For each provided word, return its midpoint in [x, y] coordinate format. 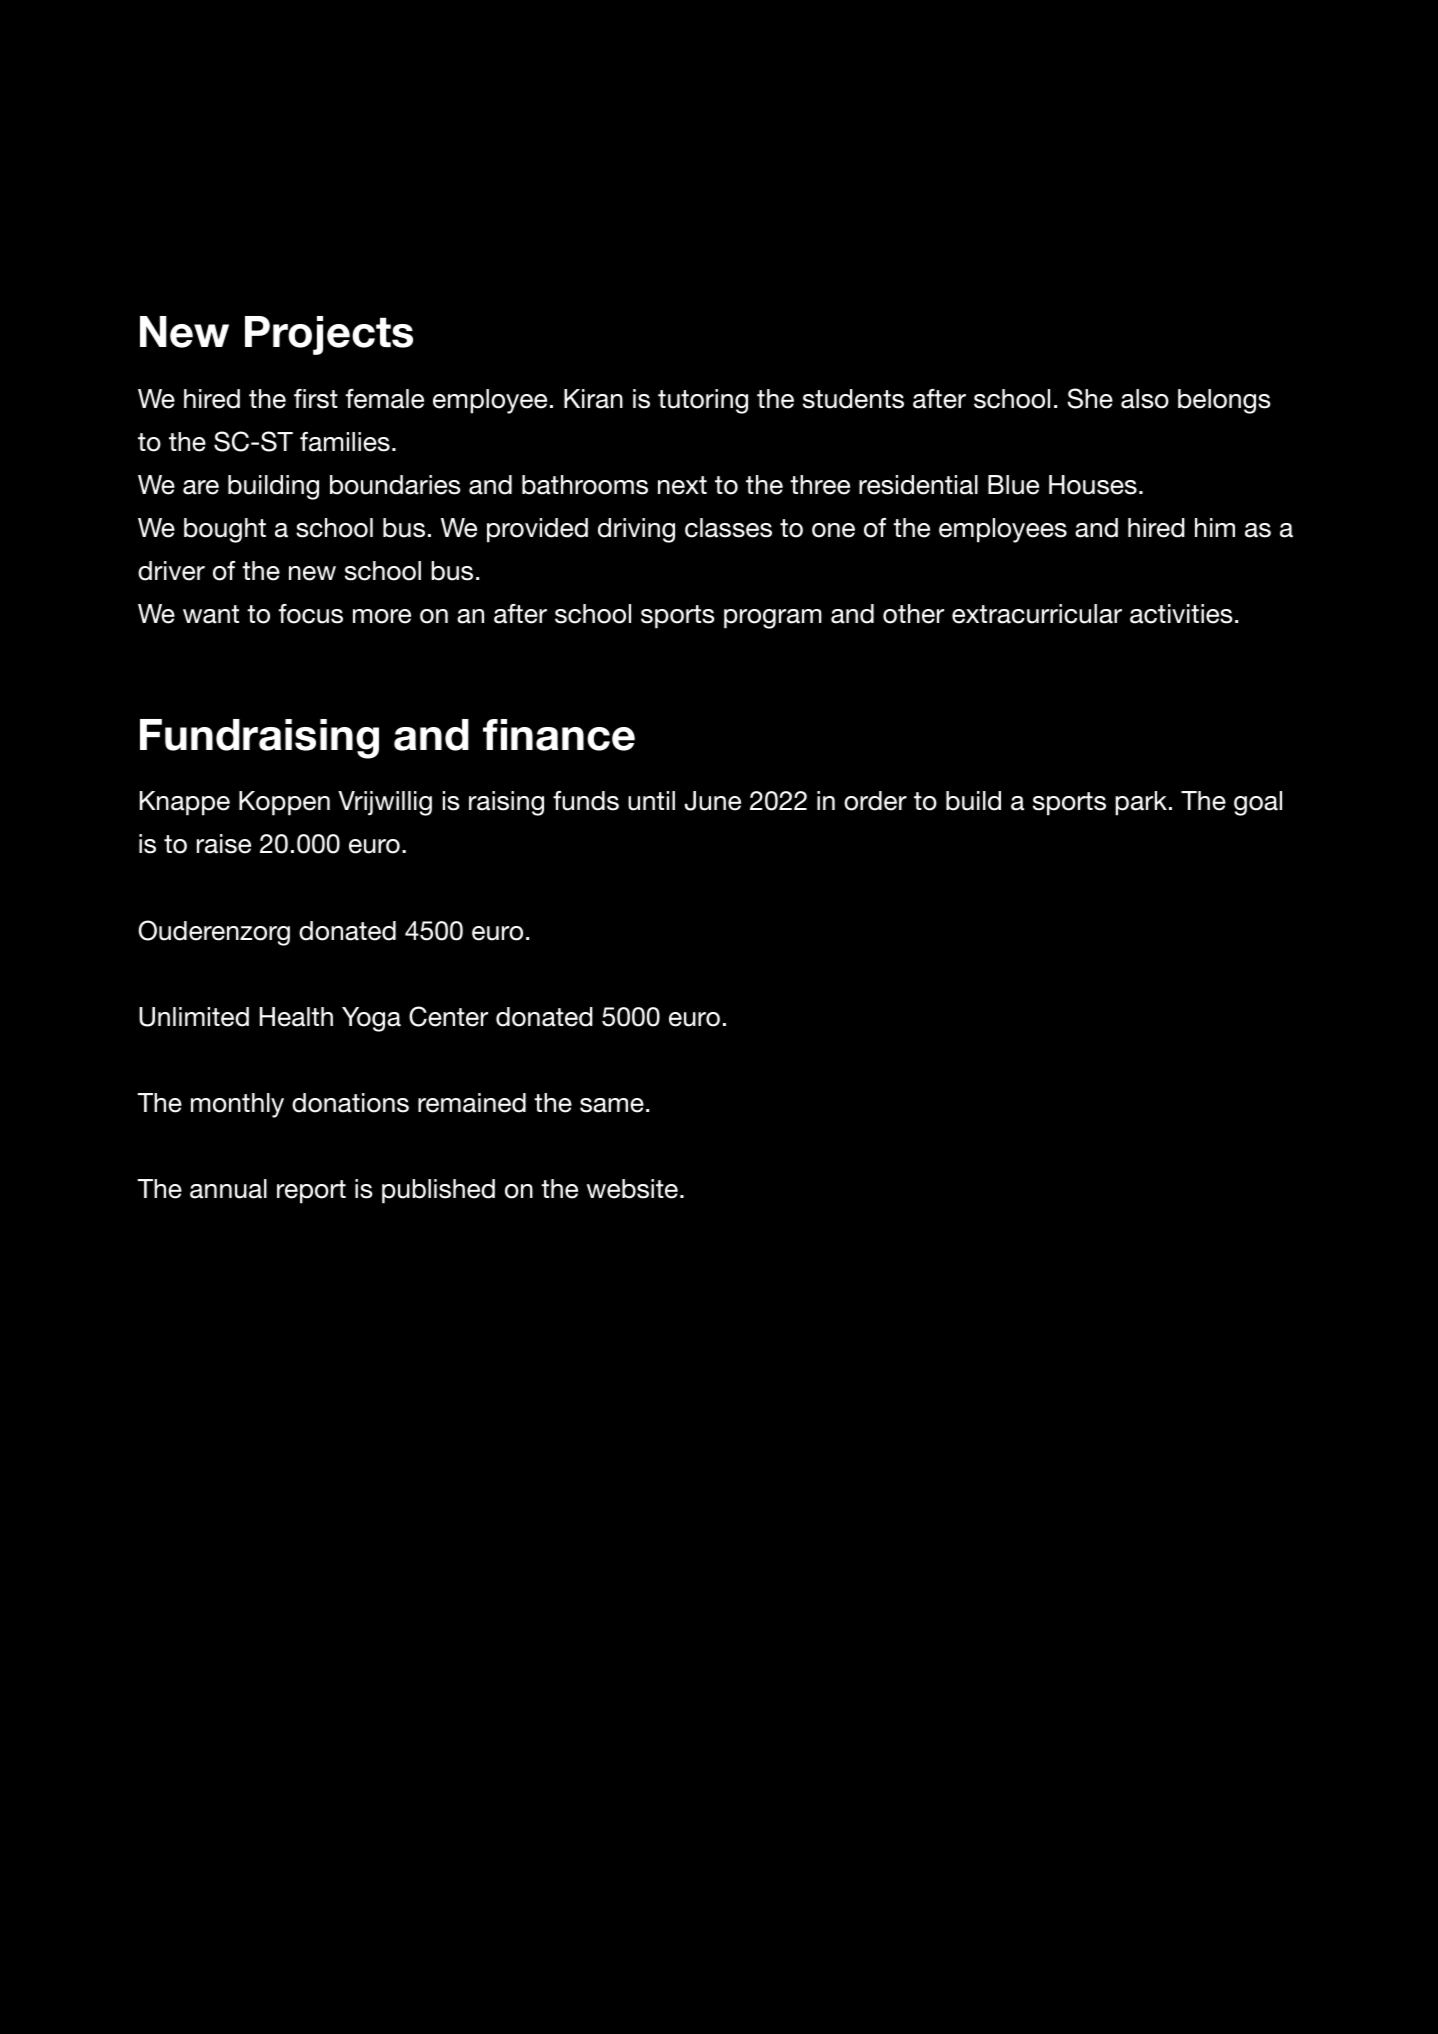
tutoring [703, 401]
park [1141, 803]
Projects [329, 335]
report [311, 1192]
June [713, 801]
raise [224, 844]
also [1145, 399]
